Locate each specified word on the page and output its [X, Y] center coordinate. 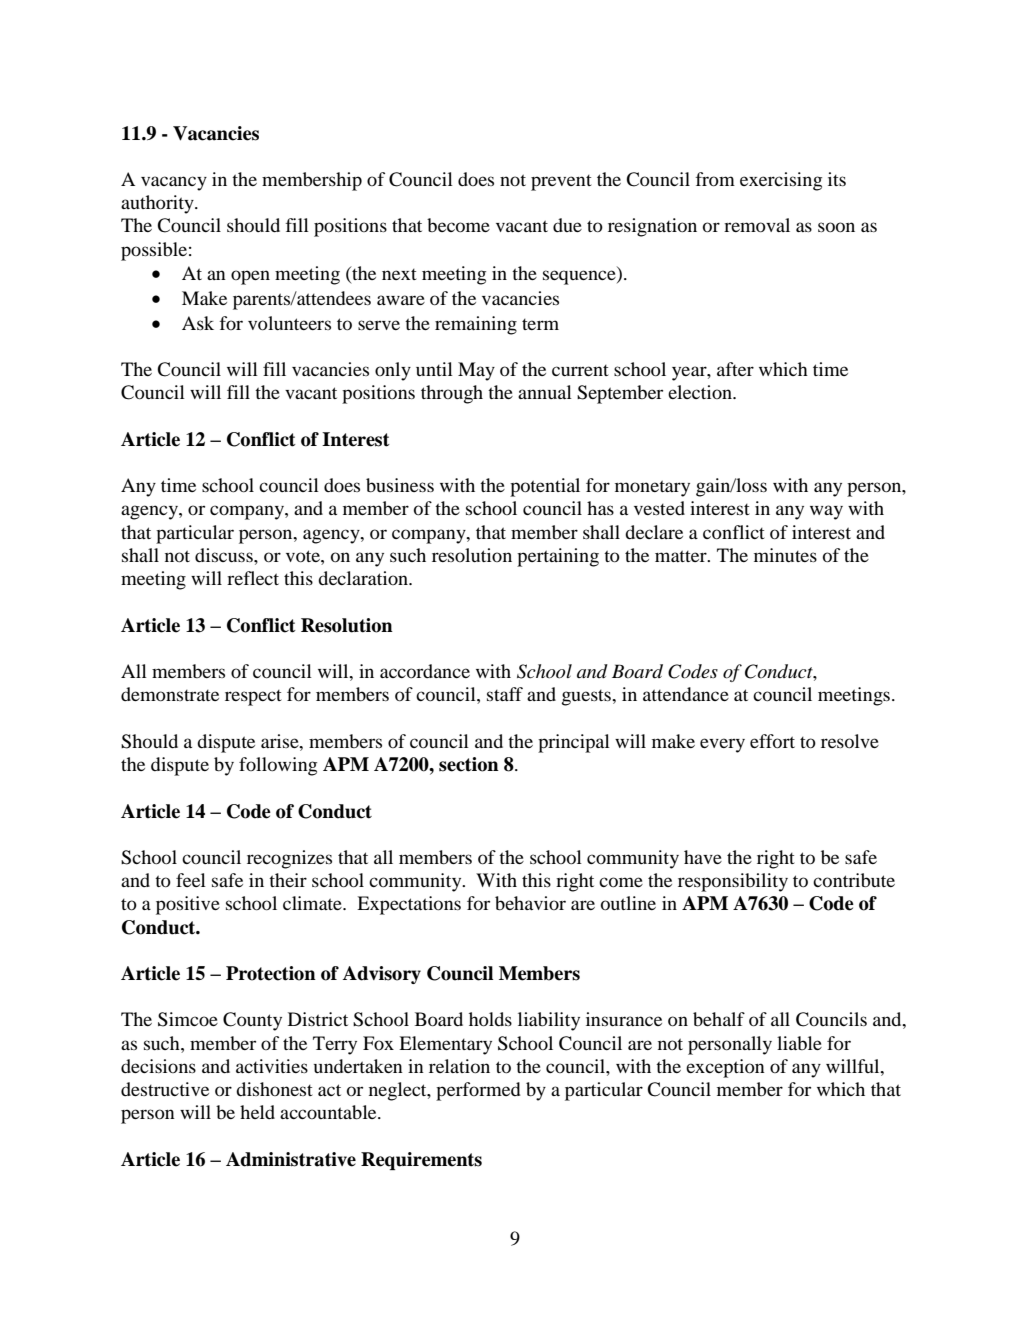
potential [545, 487]
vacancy [174, 183]
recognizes [289, 859]
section [469, 764]
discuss [225, 555]
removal [757, 225]
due [567, 225]
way [826, 512]
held [257, 1112]
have [703, 857]
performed [478, 1091]
